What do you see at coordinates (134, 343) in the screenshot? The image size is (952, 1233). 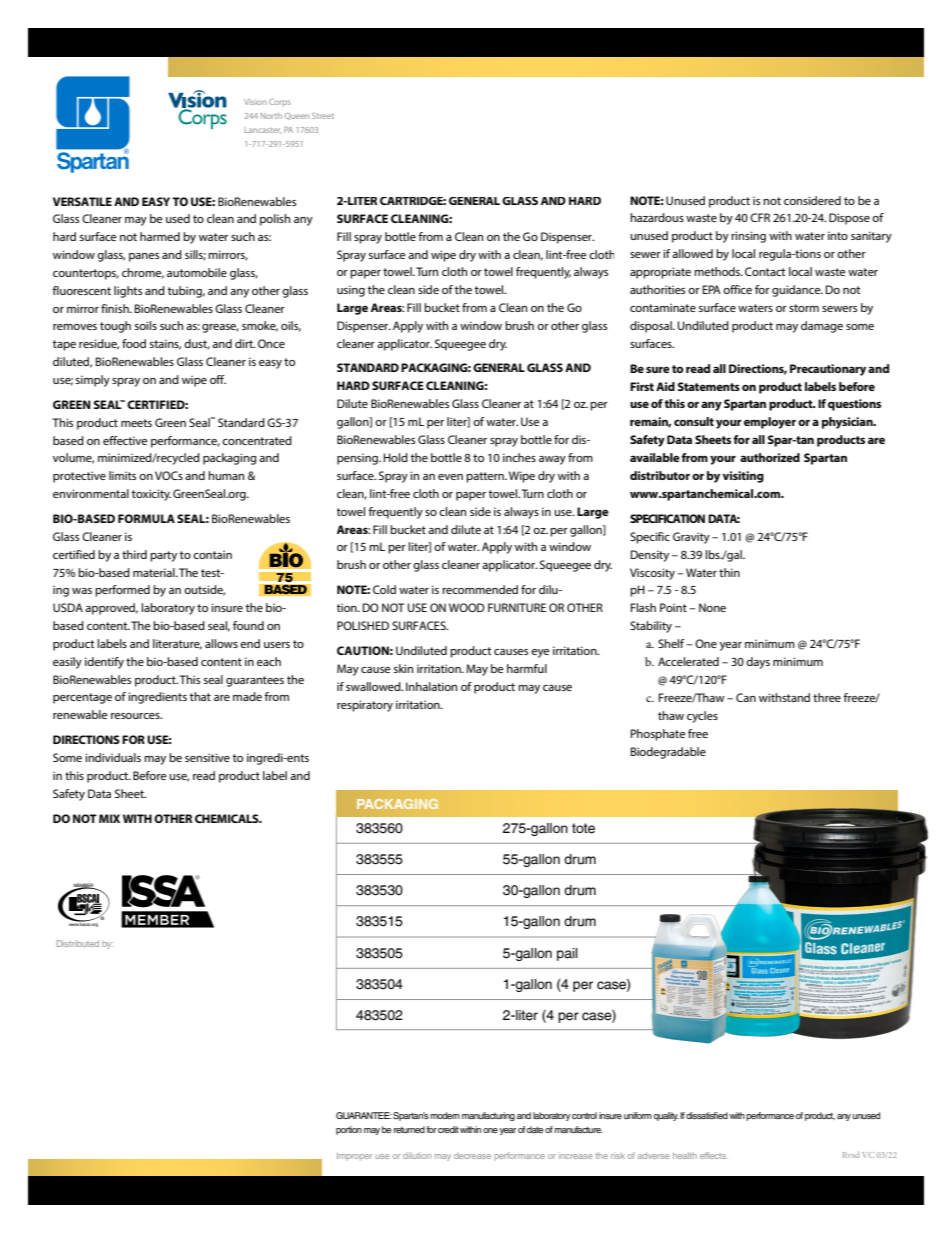 I see `food` at bounding box center [134, 343].
